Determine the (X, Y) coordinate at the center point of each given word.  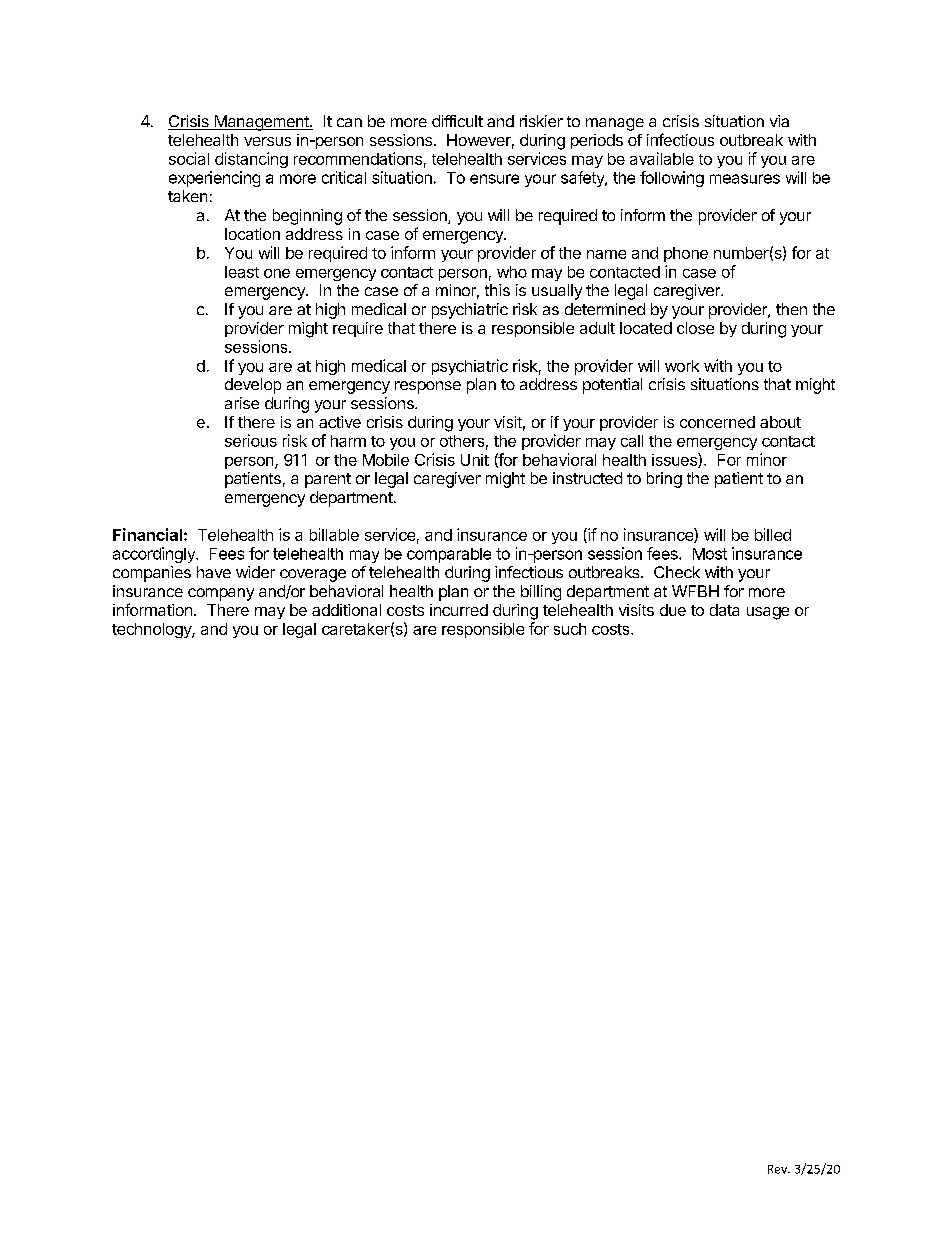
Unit (475, 460)
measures (745, 179)
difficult (457, 121)
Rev (779, 1169)
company (221, 594)
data (724, 610)
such (570, 629)
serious (251, 440)
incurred (459, 610)
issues (675, 460)
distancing (251, 160)
